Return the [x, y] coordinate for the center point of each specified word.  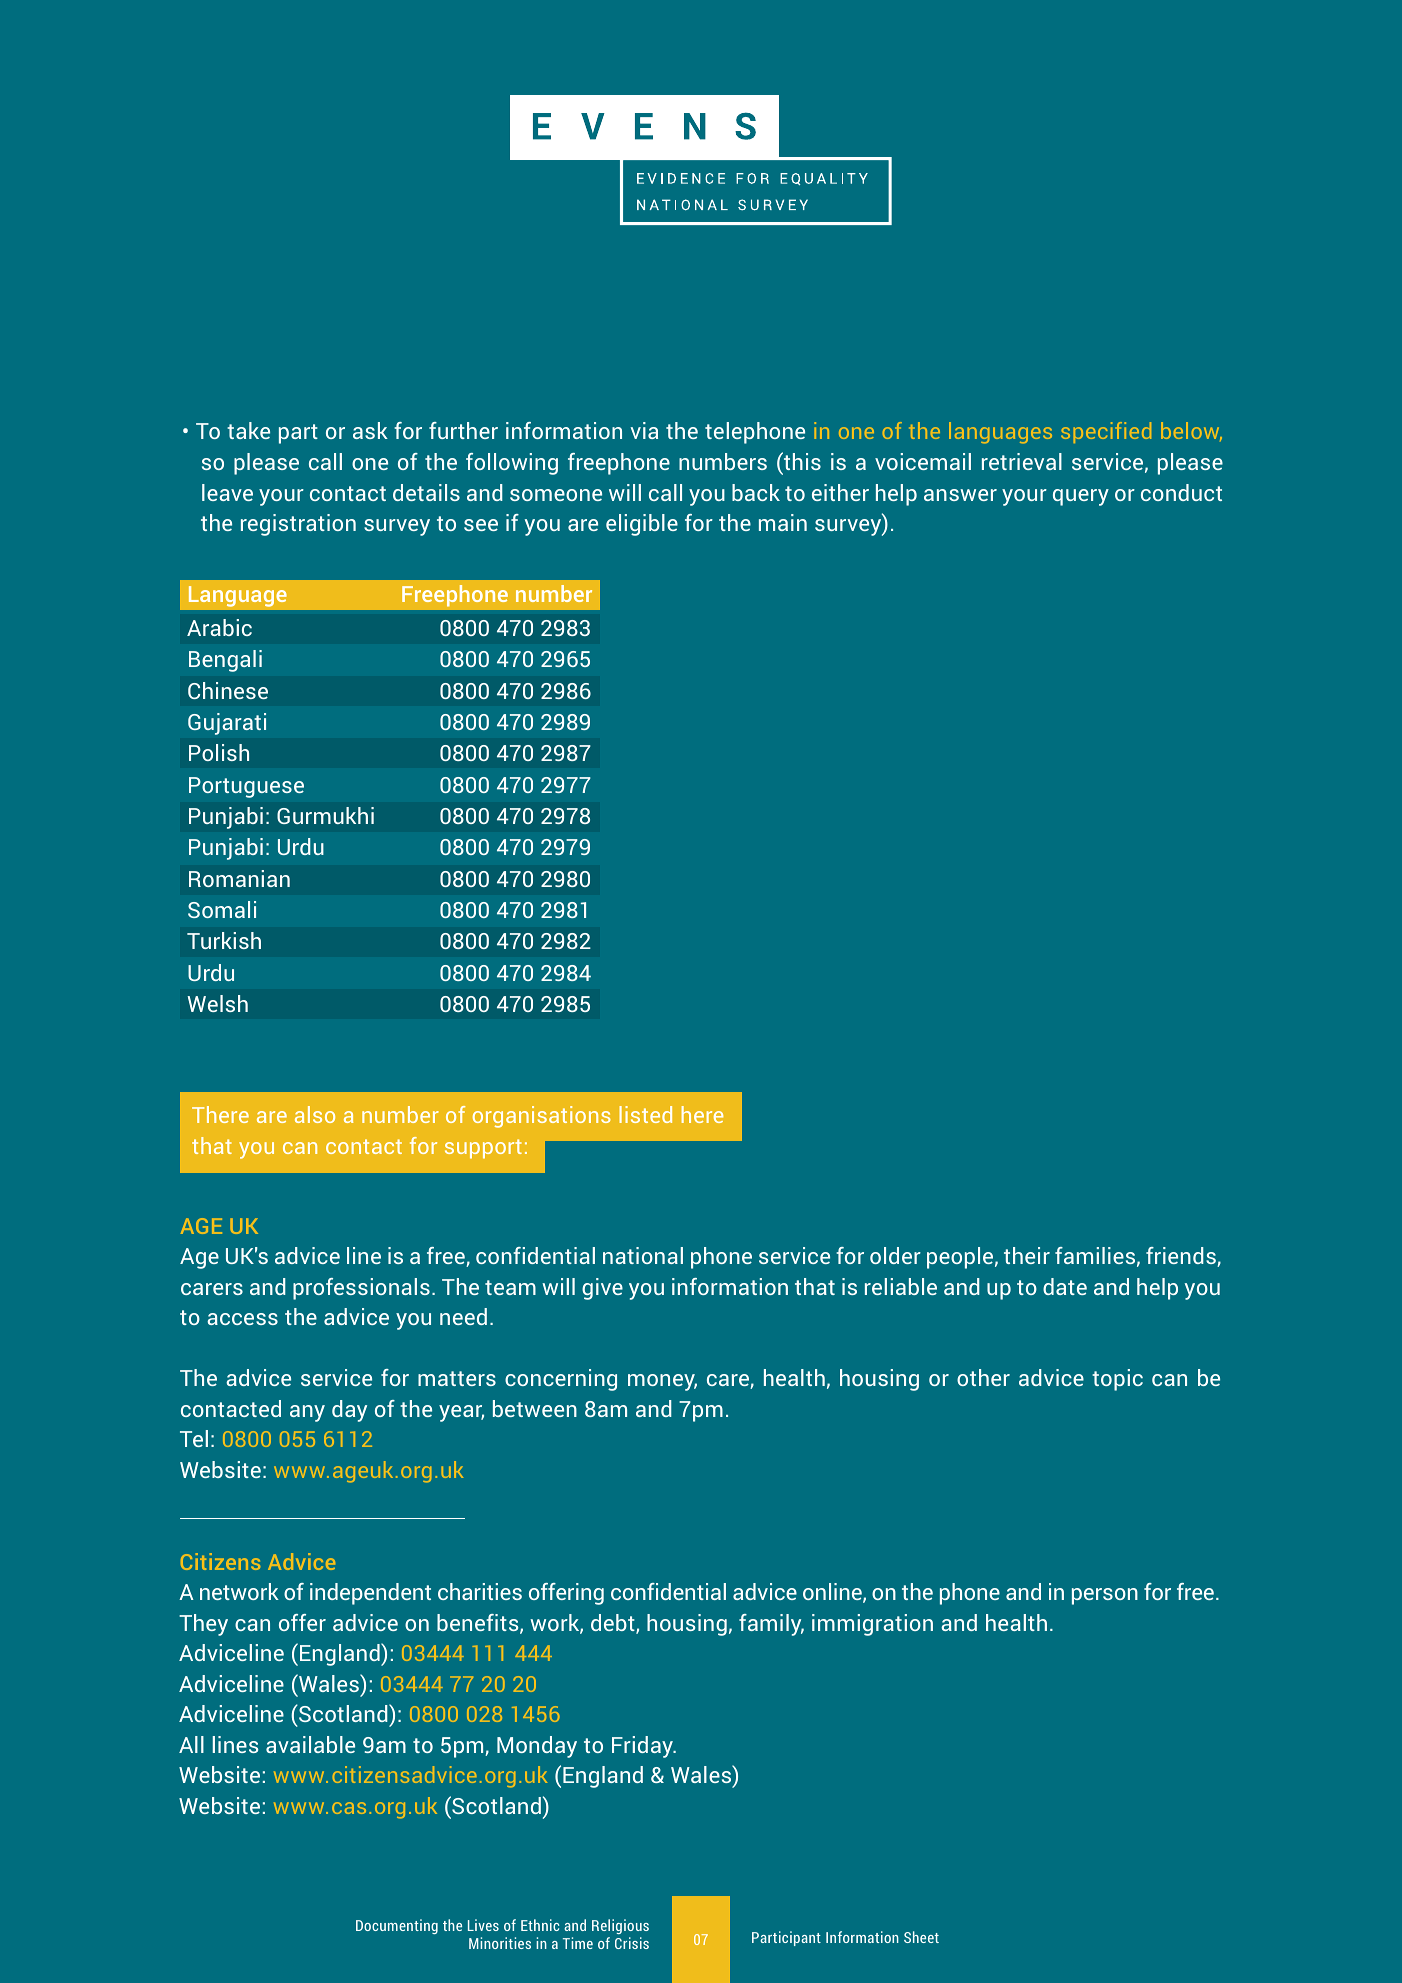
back [756, 492]
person [1105, 1596]
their [1027, 1255]
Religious [620, 1926]
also [315, 1114]
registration [298, 525]
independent [370, 1594]
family [771, 1625]
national [643, 1255]
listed [645, 1114]
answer [960, 495]
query [1081, 497]
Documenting [397, 1926]
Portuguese [246, 787]
